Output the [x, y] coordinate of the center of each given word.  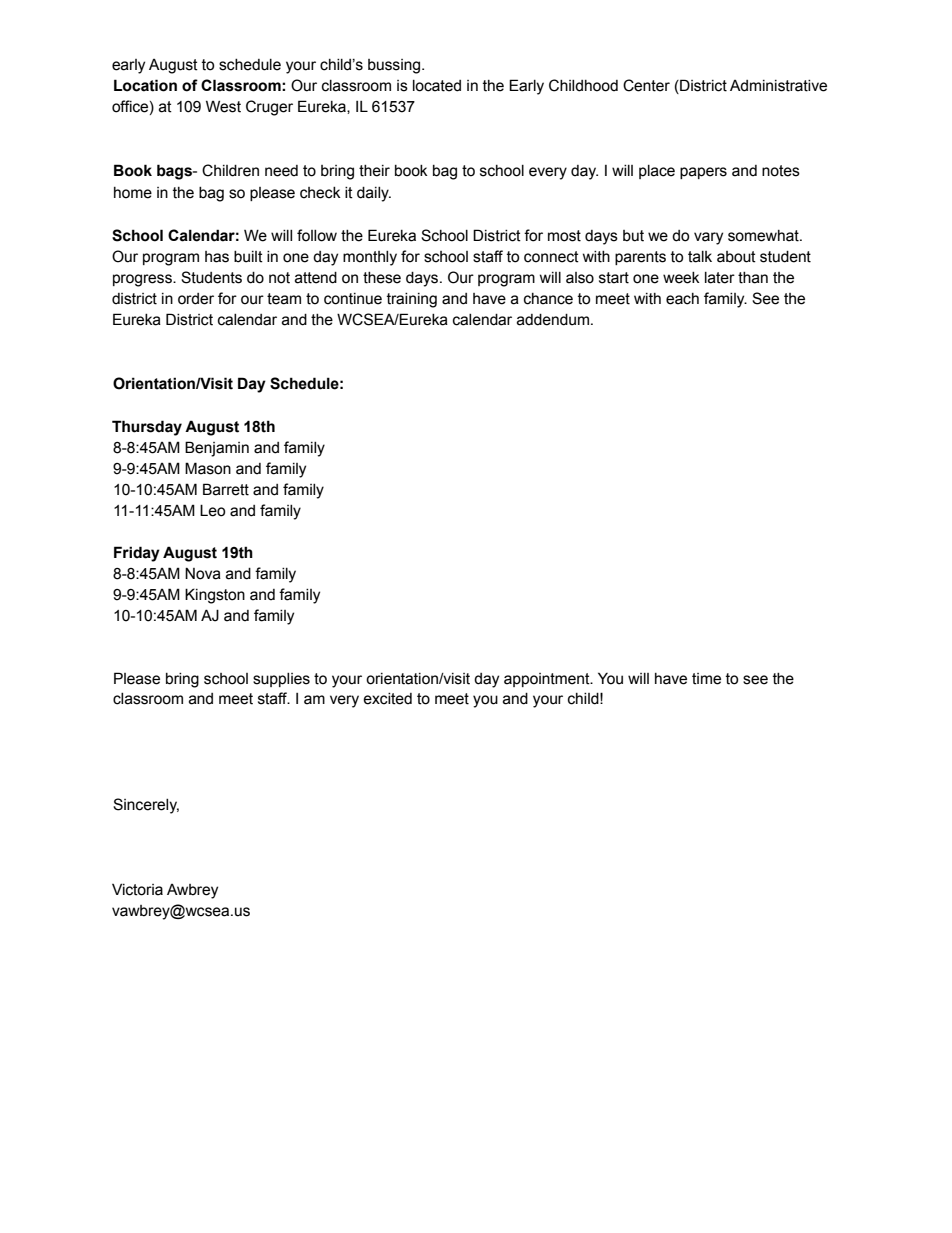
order [196, 299]
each [682, 299]
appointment [548, 680]
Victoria [137, 889]
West [223, 106]
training [412, 300]
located [437, 86]
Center [646, 85]
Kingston [215, 596]
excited [387, 699]
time [706, 679]
